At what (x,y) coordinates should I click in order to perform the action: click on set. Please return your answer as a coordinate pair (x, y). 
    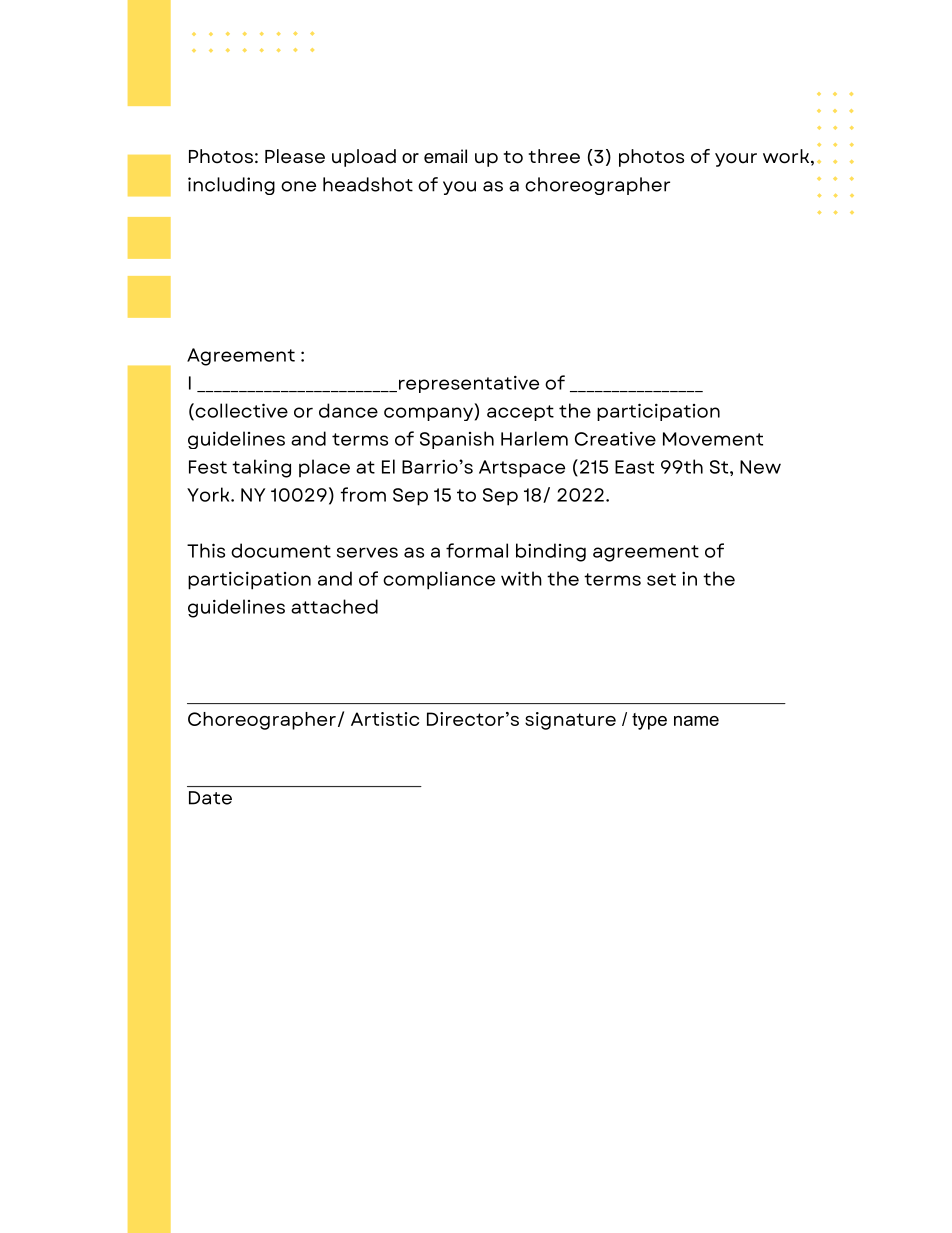
    Looking at the image, I should click on (661, 579).
